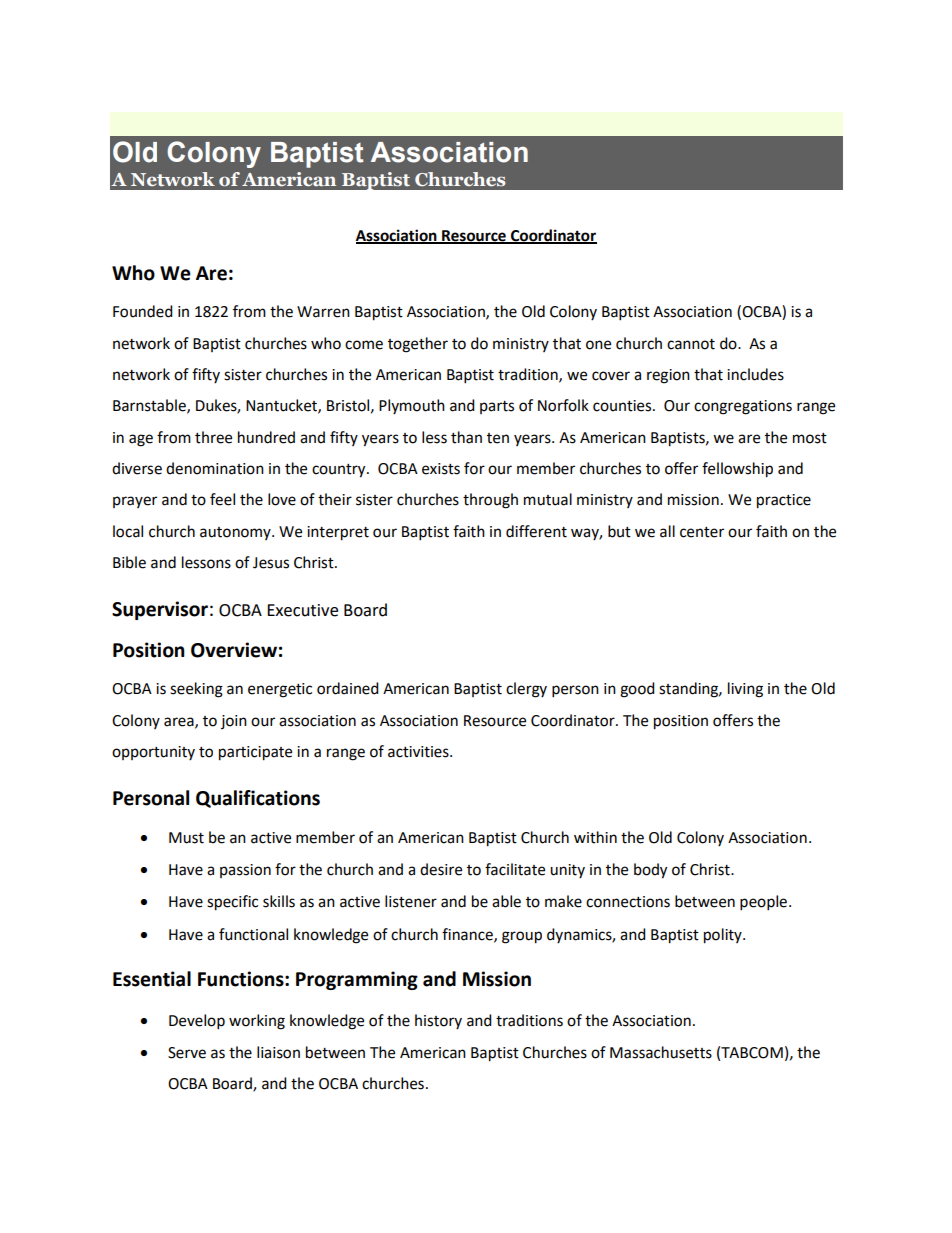 Image resolution: width=952 pixels, height=1233 pixels. I want to click on within, so click(595, 837).
